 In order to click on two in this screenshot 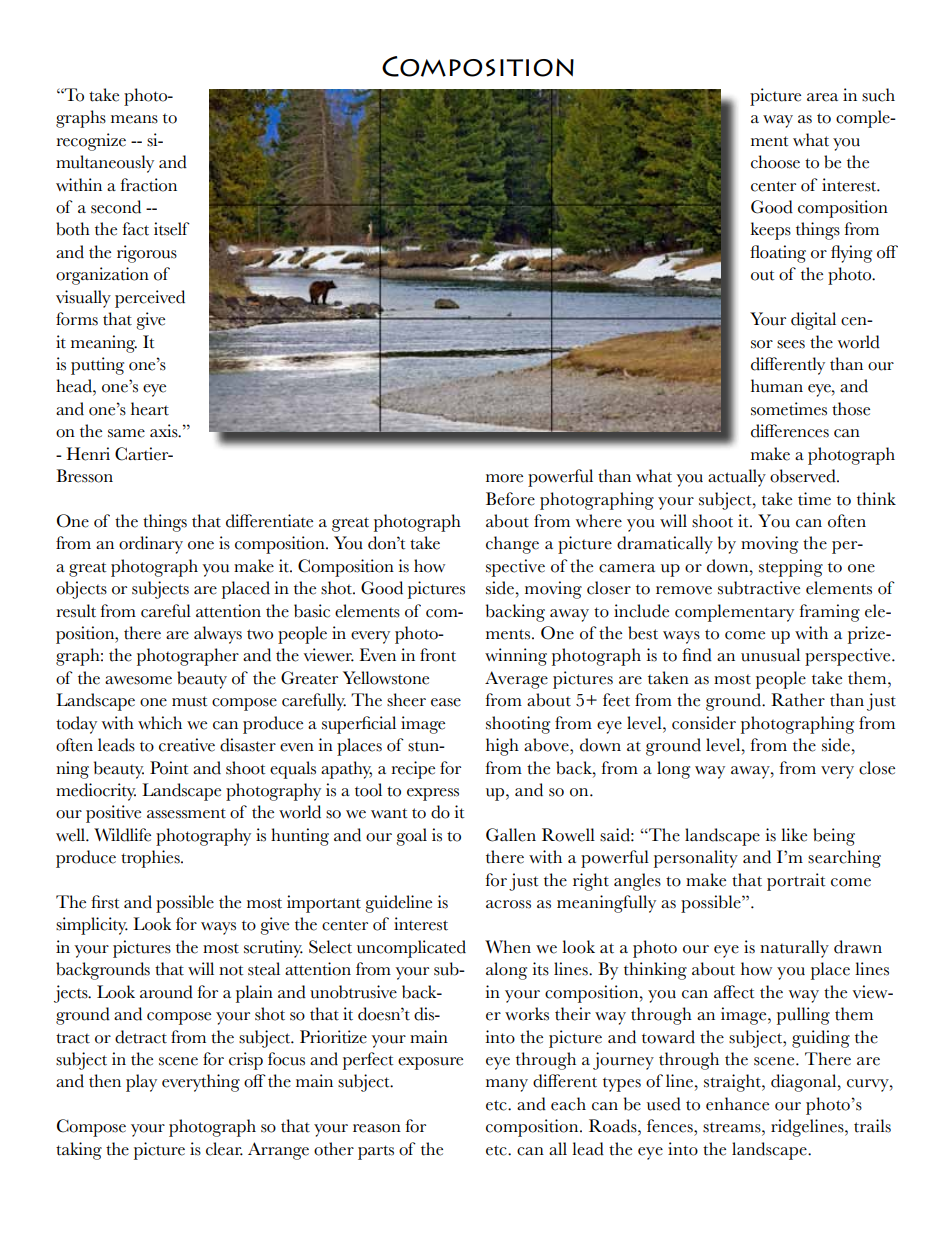, I will do `click(260, 634)`.
